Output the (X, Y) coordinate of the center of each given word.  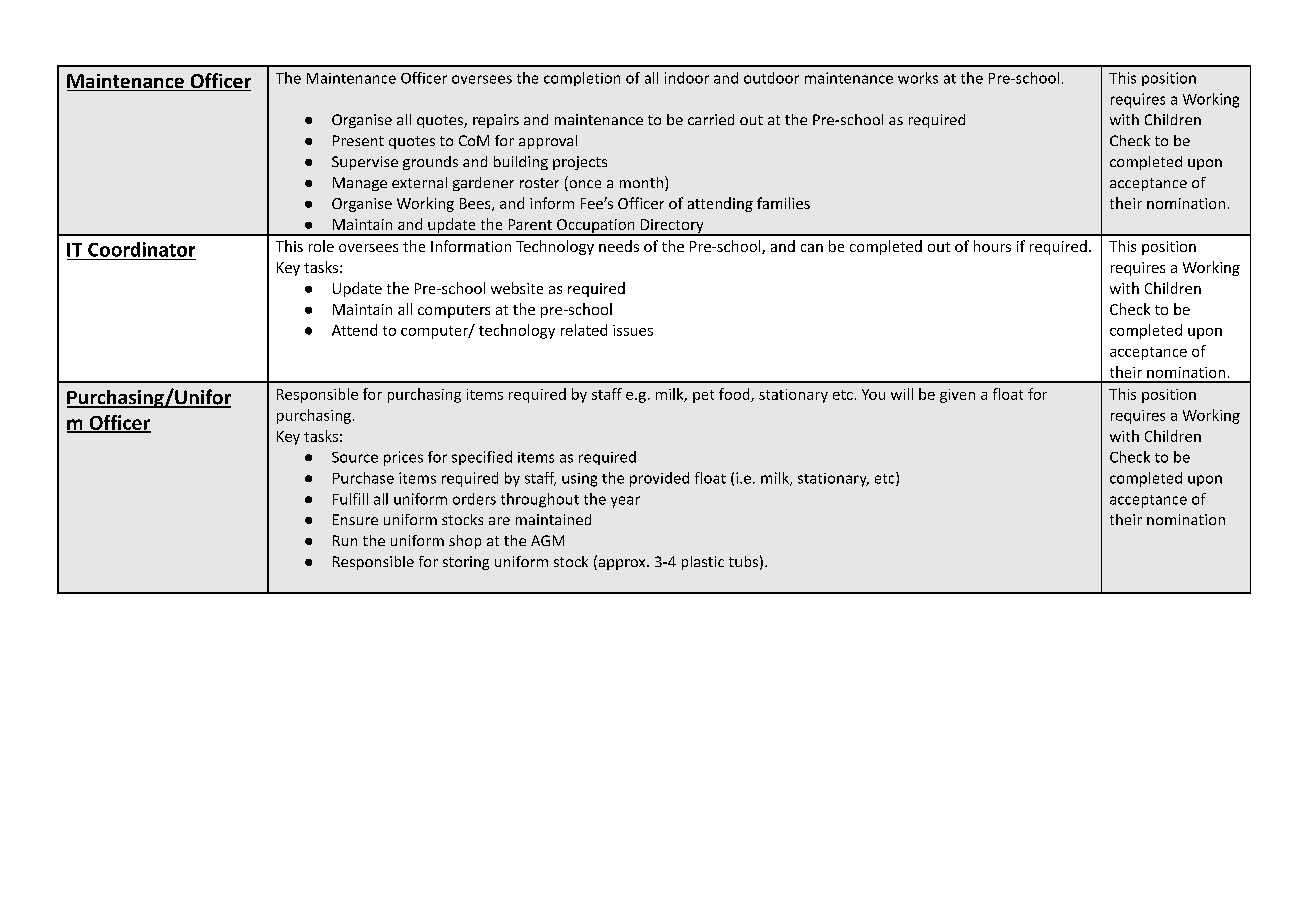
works (918, 78)
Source (355, 457)
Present (358, 140)
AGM (547, 540)
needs (619, 246)
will (902, 394)
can (812, 248)
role (321, 246)
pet (703, 396)
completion (582, 79)
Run (345, 540)
